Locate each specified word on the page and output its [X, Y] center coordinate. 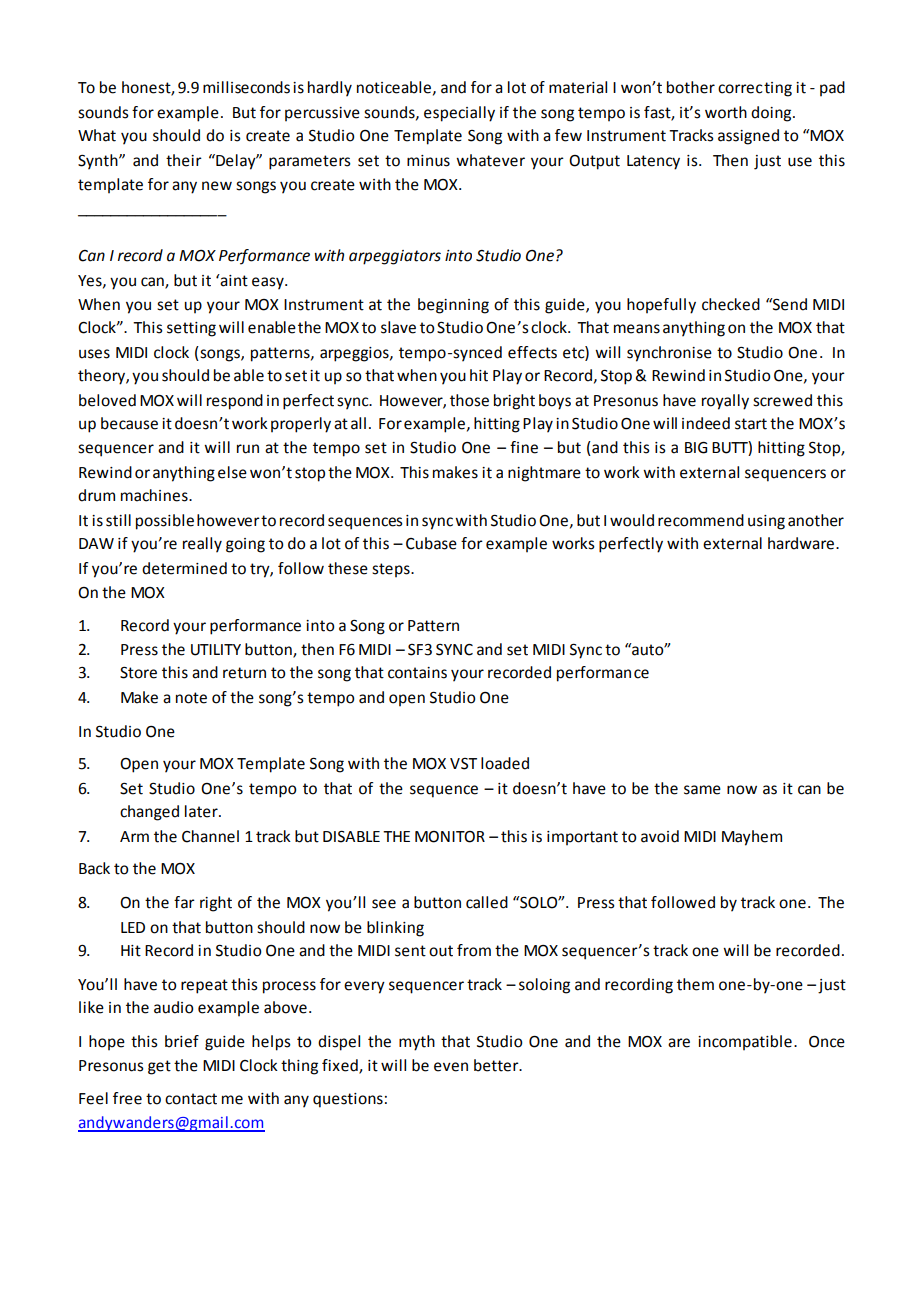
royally [725, 402]
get [159, 1067]
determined [184, 568]
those [469, 400]
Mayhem [752, 838]
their [184, 160]
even [451, 1067]
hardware [802, 543]
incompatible [745, 1042]
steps [392, 570]
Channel [210, 836]
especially [459, 114]
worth [726, 112]
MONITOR [450, 837]
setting [191, 329]
